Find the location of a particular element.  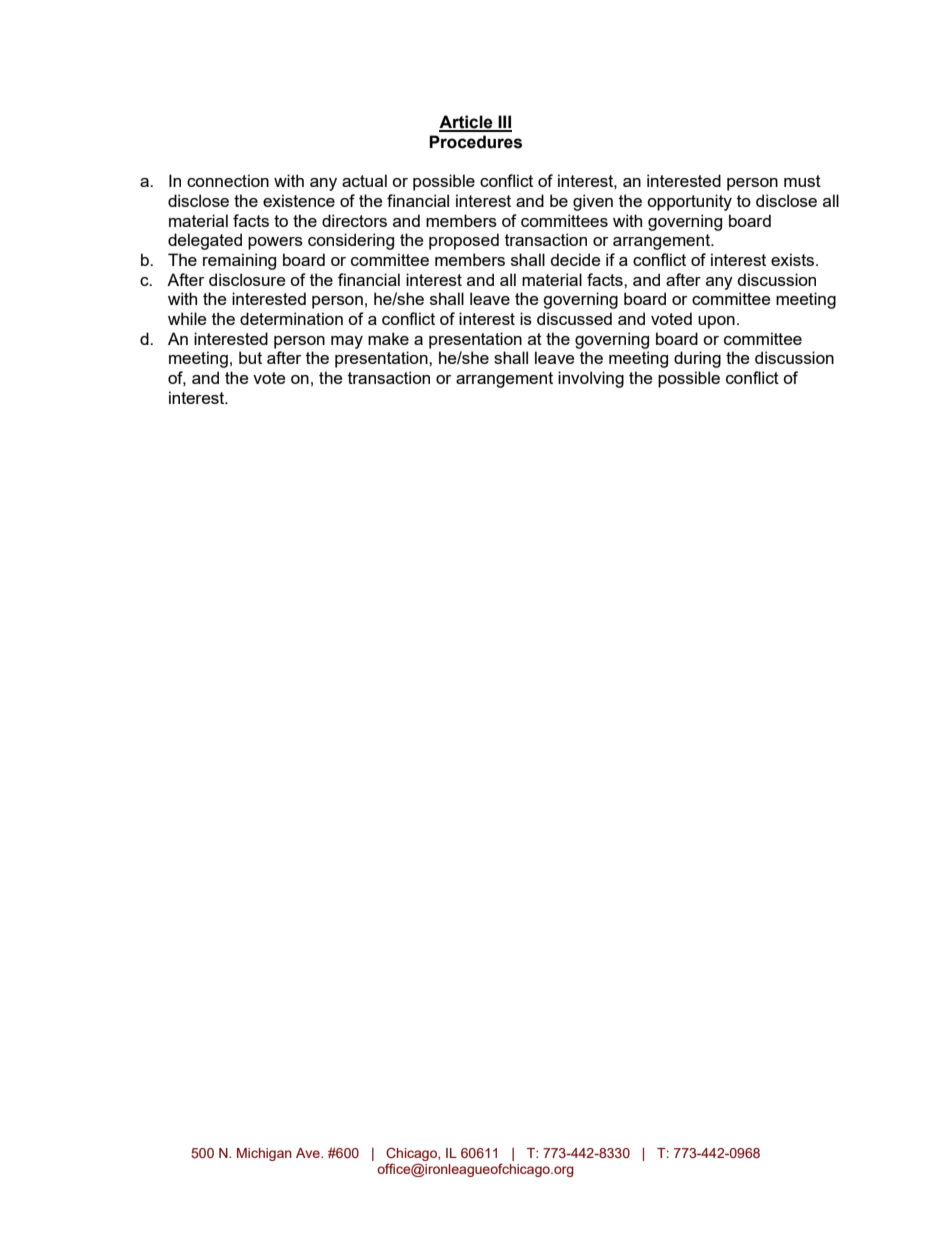

while is located at coordinates (187, 318).
